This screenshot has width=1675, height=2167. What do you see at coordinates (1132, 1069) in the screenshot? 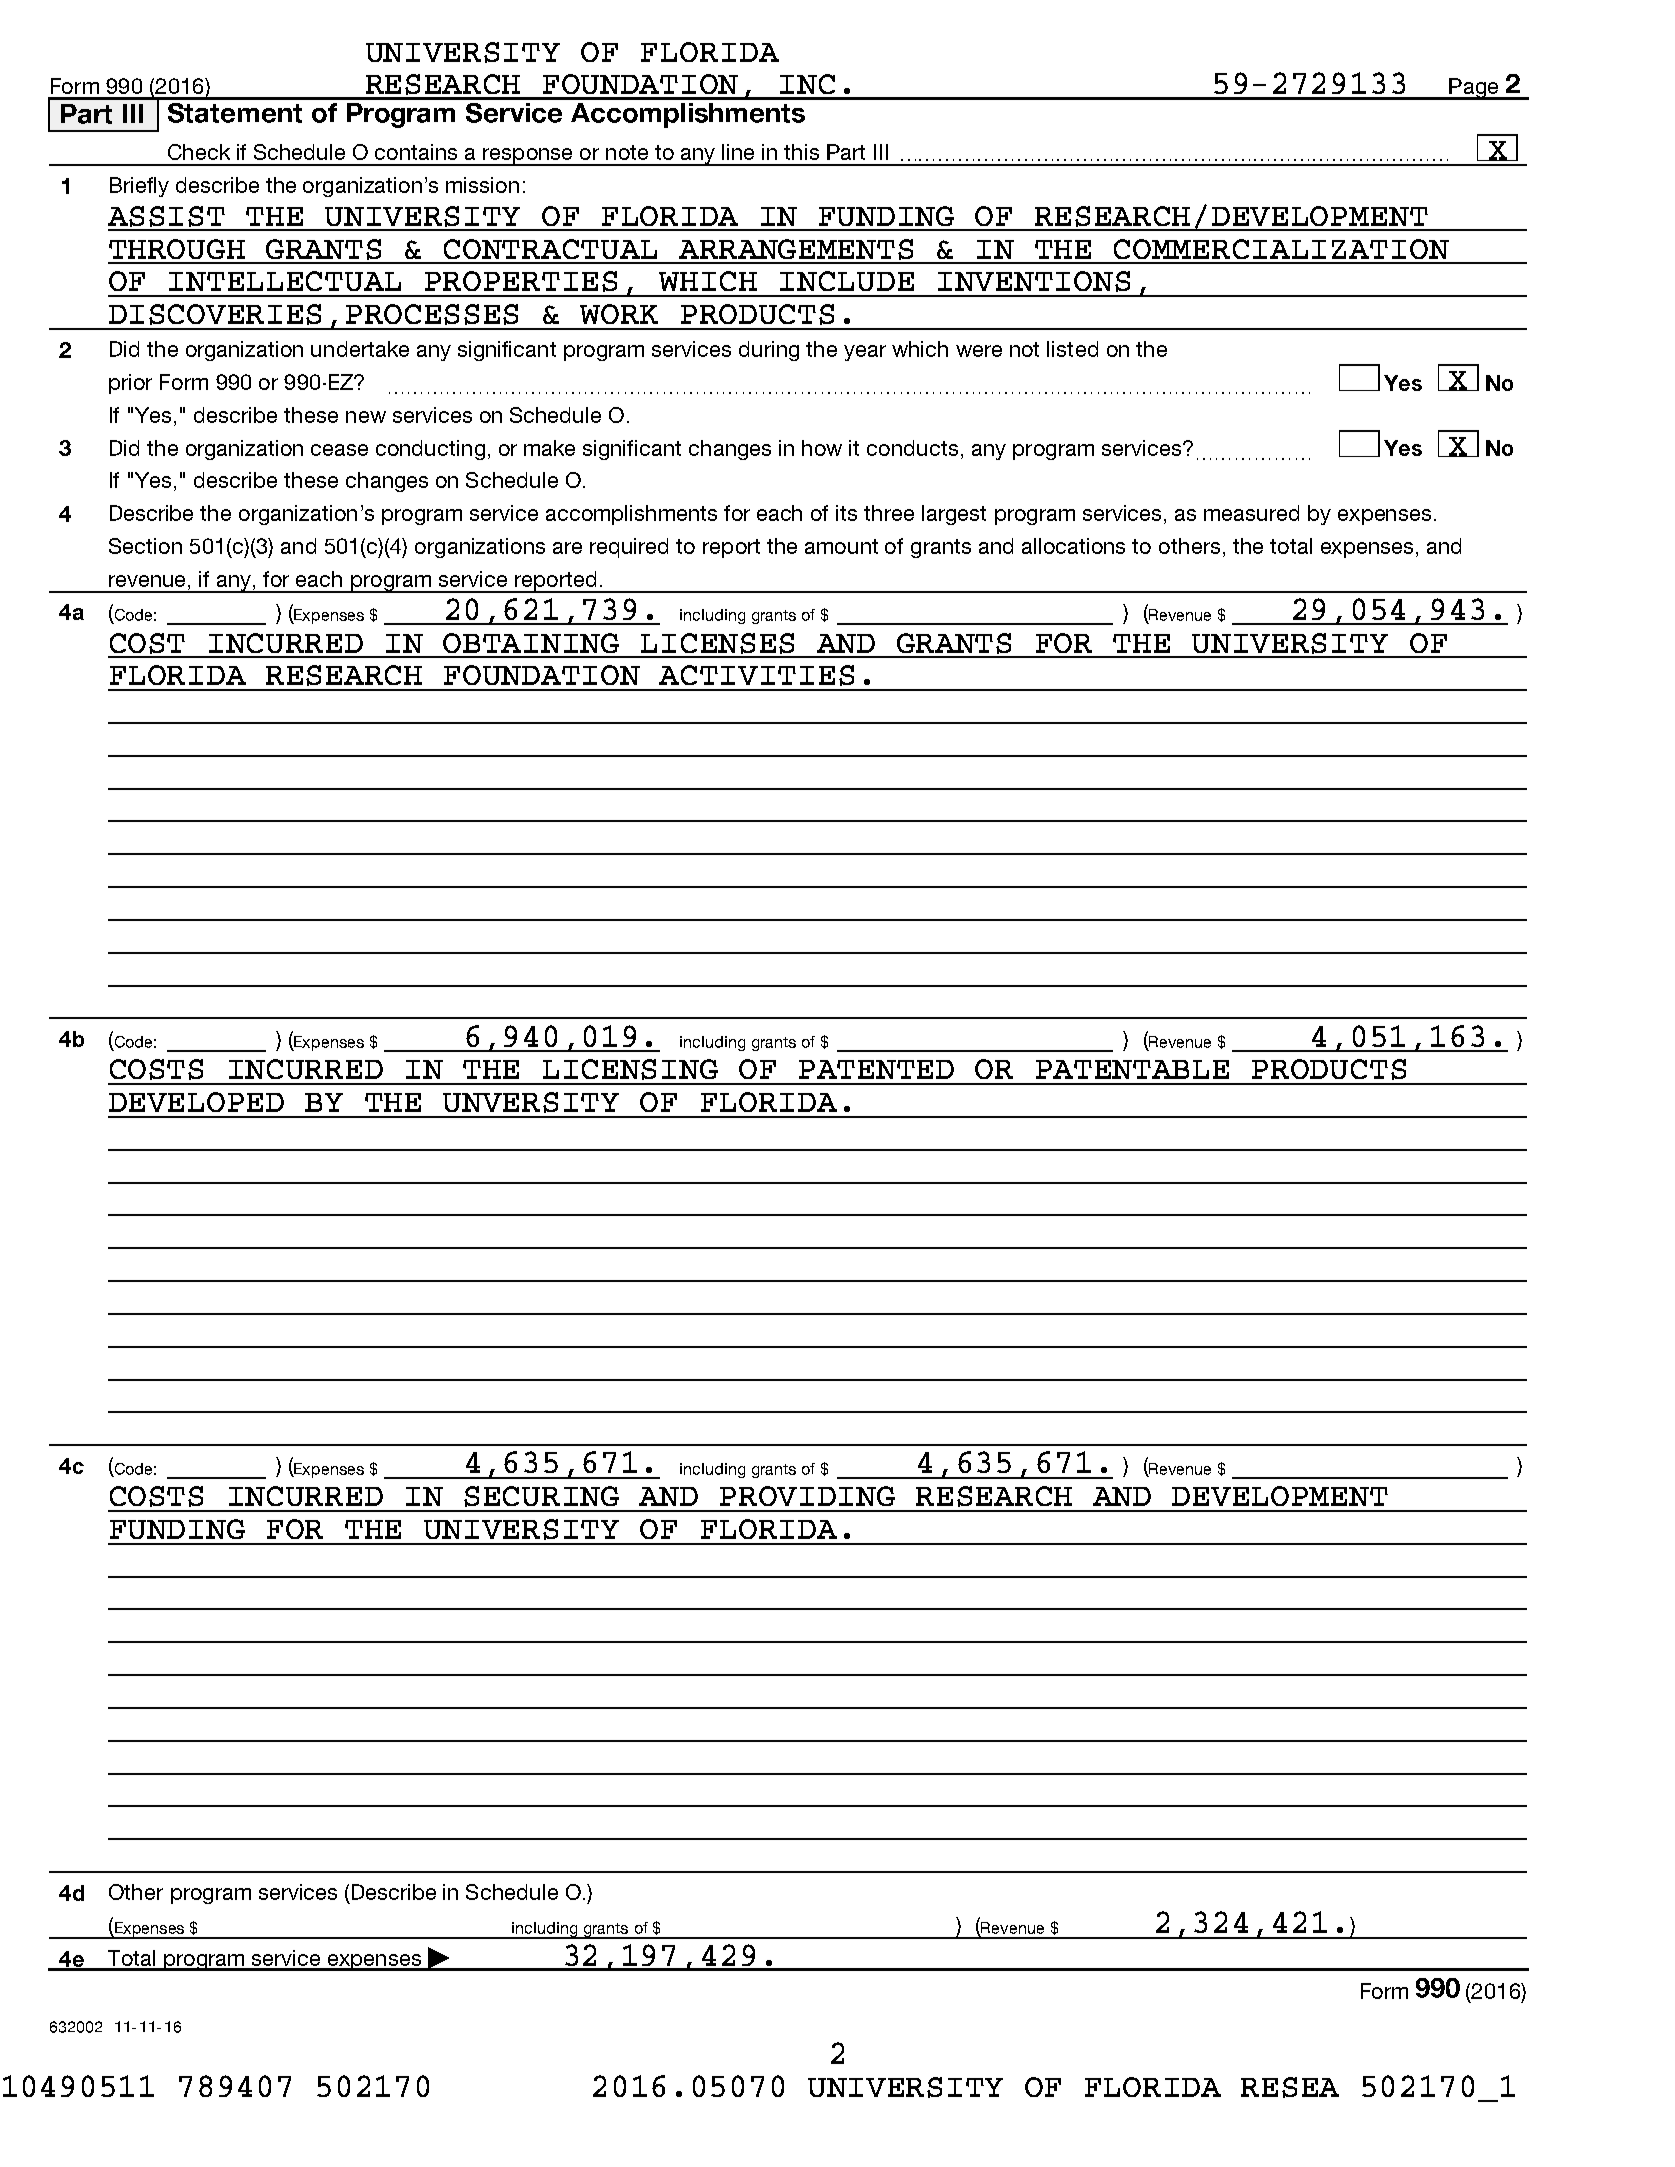
I see `PATENTABLE` at bounding box center [1132, 1069].
